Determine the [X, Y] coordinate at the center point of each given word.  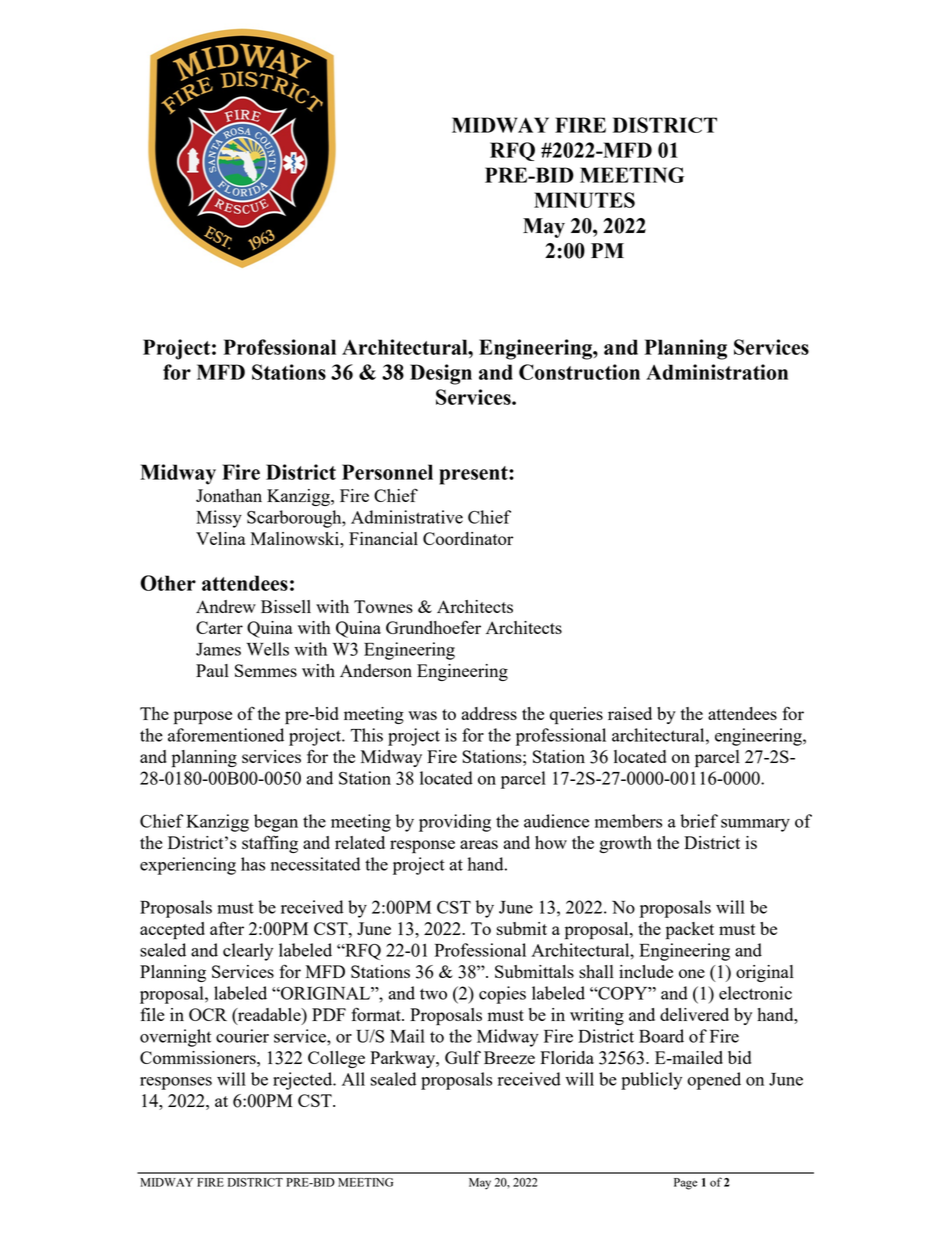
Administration [717, 372]
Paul [212, 670]
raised [630, 713]
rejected [304, 1081]
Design [441, 374]
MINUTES [584, 200]
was [422, 715]
